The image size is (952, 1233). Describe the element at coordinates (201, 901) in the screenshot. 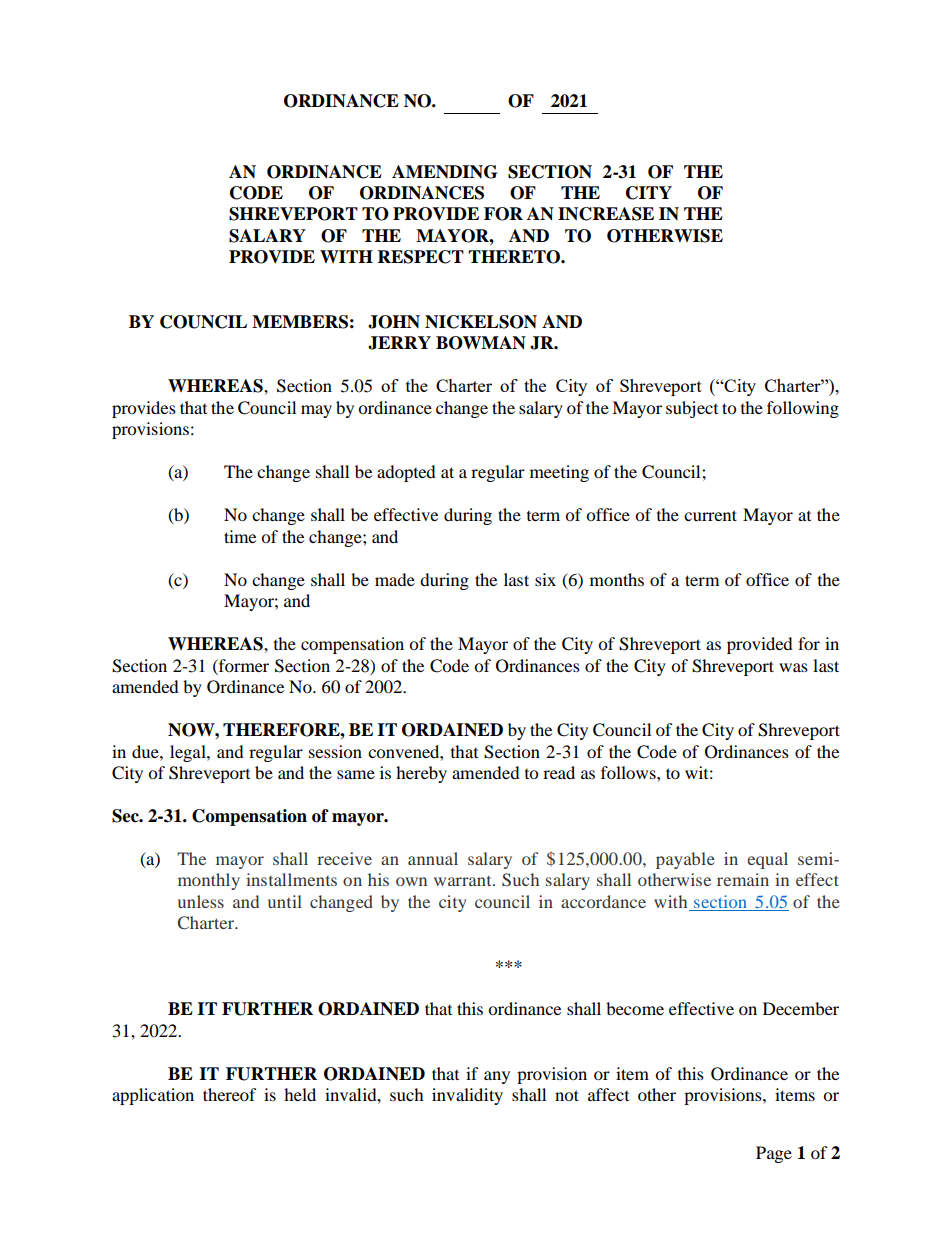

I see `unless` at that location.
